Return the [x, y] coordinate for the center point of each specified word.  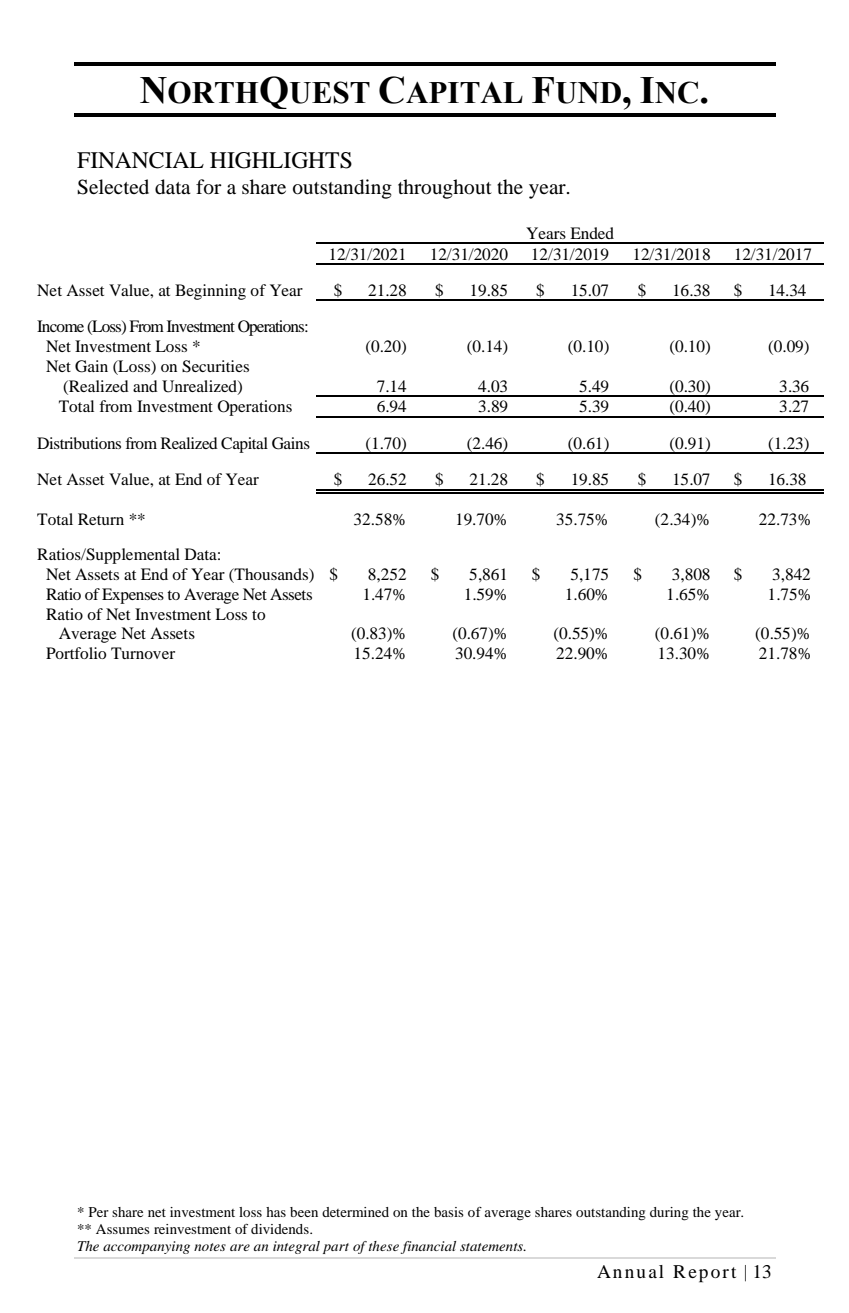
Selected [113, 187]
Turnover [143, 653]
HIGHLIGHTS [281, 160]
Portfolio [76, 653]
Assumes [123, 1229]
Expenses [133, 596]
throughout [445, 189]
